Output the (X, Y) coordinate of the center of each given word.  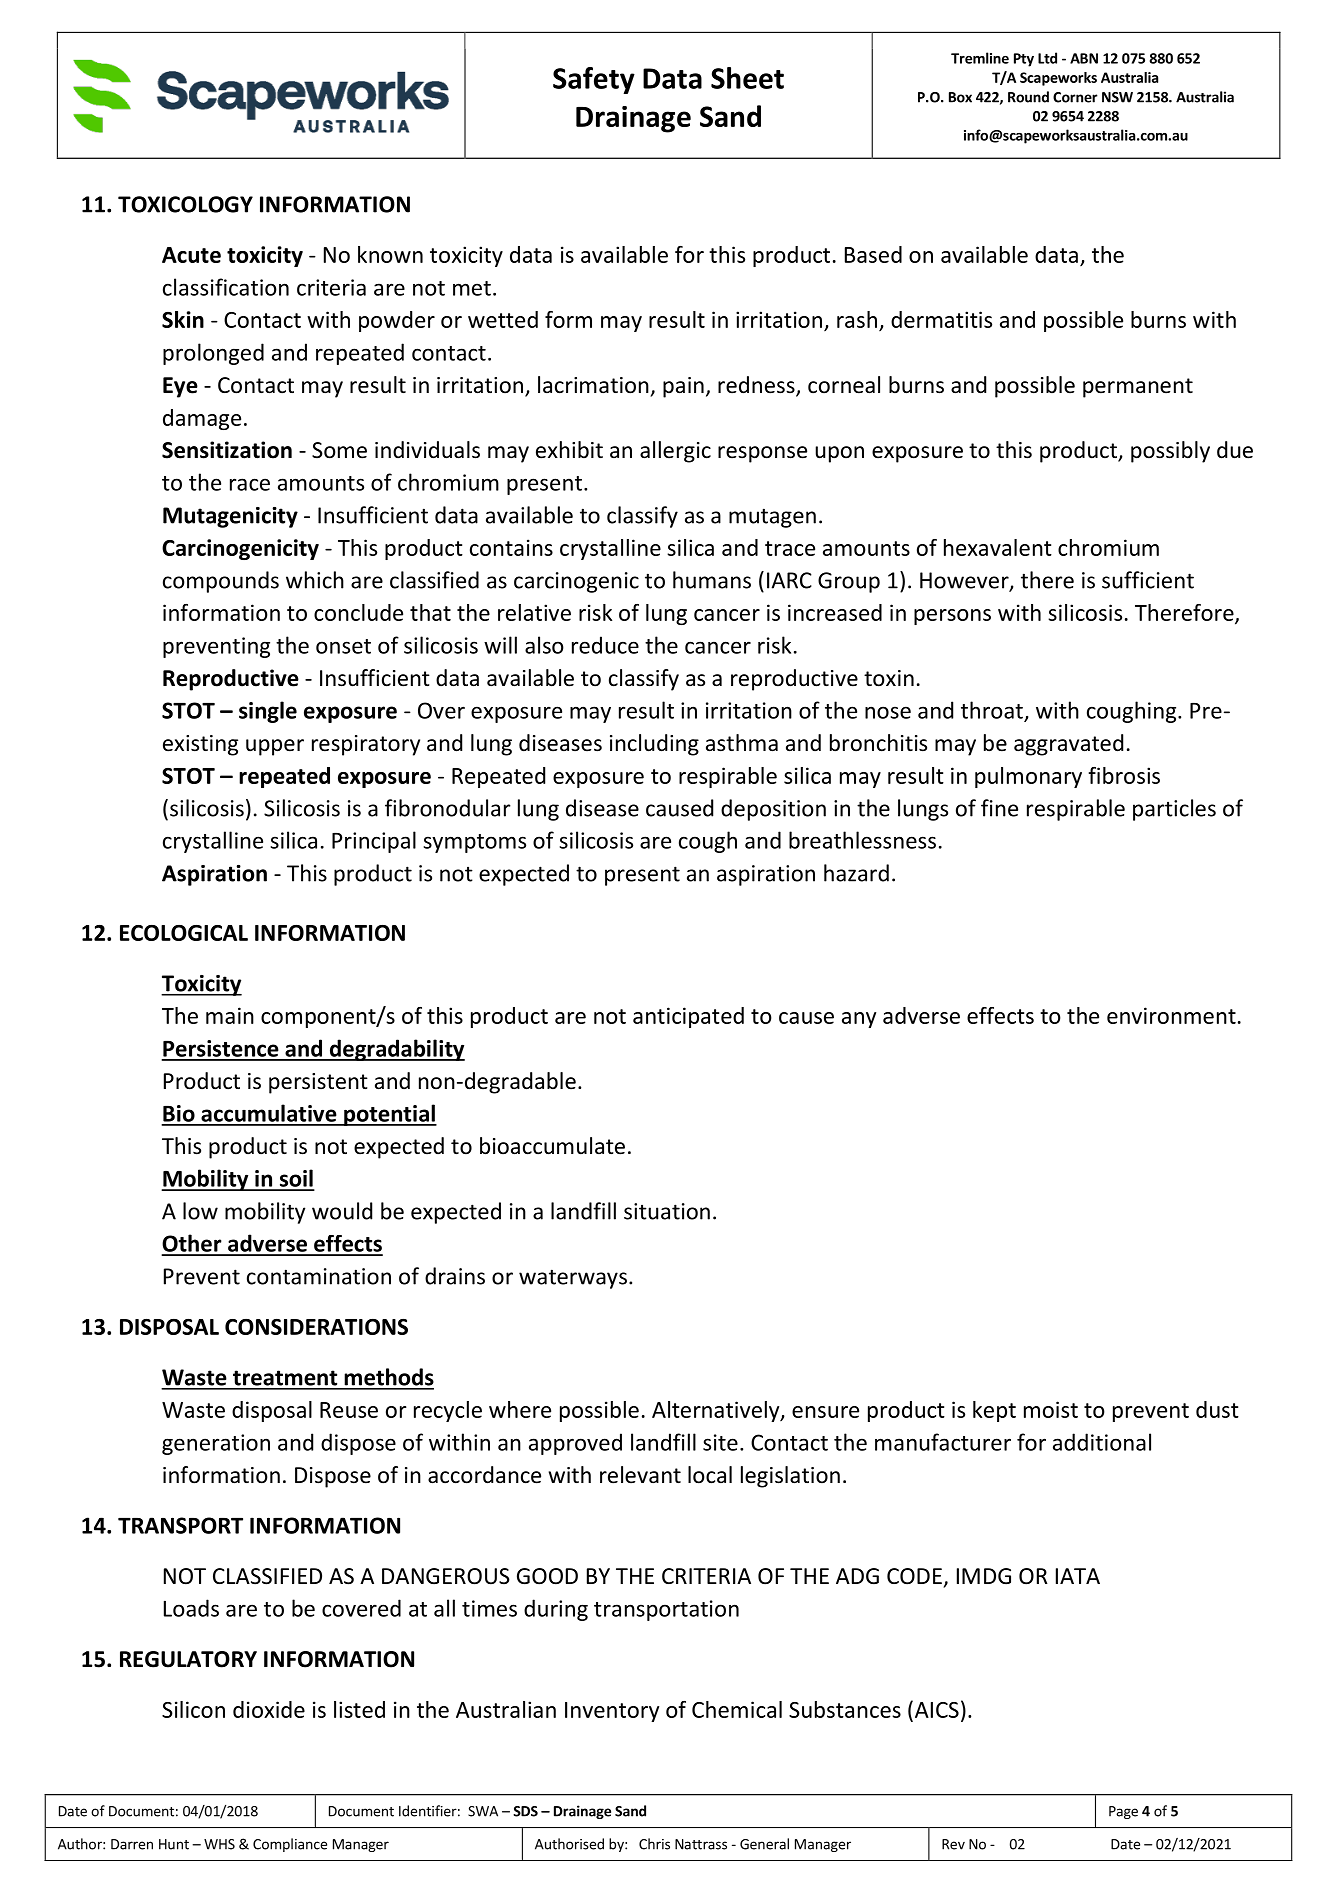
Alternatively (717, 1411)
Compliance (290, 1845)
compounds (221, 582)
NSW (1117, 97)
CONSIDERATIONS (316, 1327)
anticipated (688, 1017)
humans (712, 580)
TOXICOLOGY (185, 204)
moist (1051, 1409)
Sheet (747, 78)
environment (1171, 1015)
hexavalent (998, 547)
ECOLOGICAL (184, 933)
